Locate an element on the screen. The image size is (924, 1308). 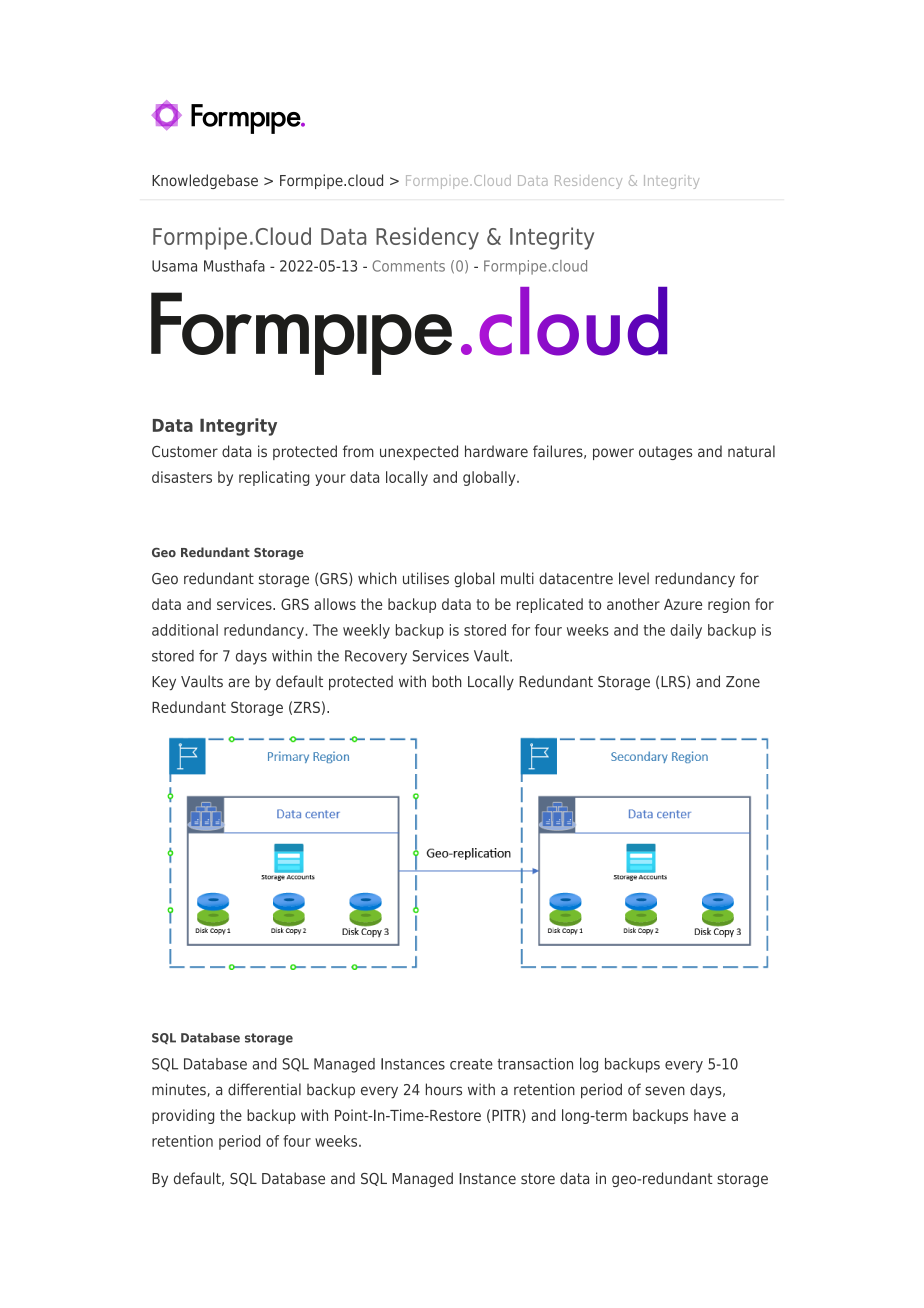
daily is located at coordinates (686, 631).
